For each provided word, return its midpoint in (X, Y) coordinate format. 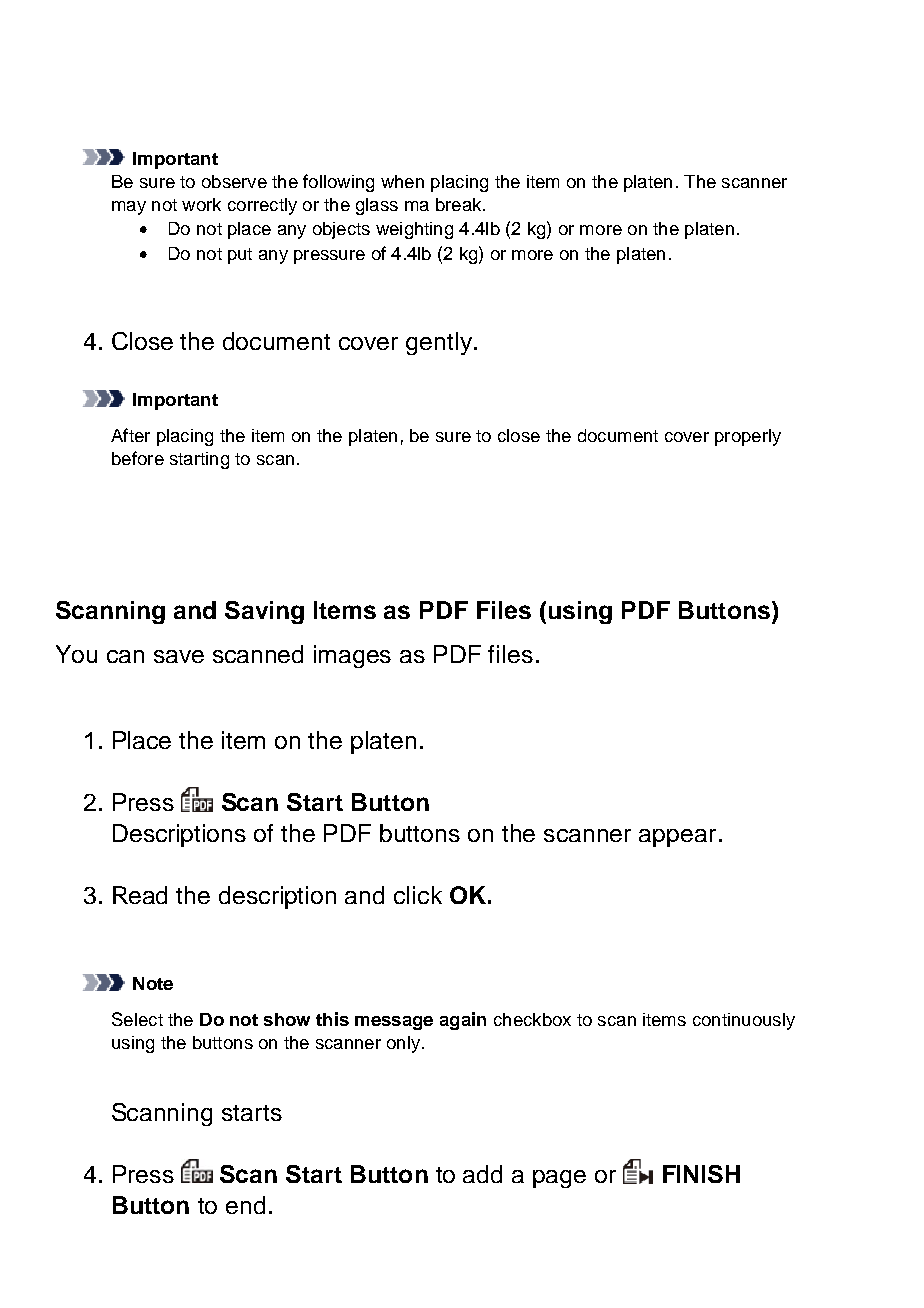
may (129, 208)
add (482, 1174)
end (245, 1205)
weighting (414, 230)
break (460, 204)
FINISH (701, 1174)
